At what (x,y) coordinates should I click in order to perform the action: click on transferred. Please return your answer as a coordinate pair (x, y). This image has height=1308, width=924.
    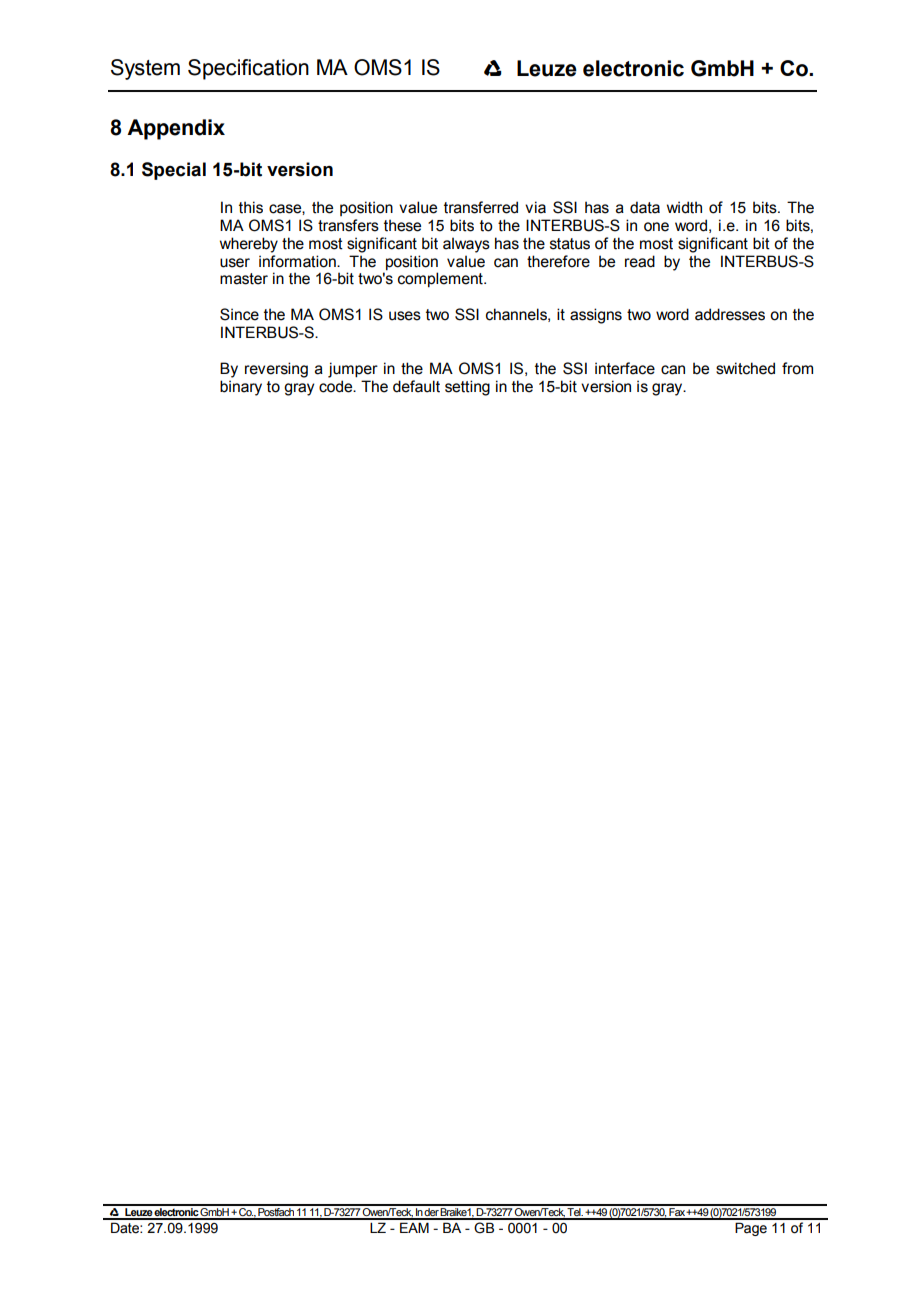
    Looking at the image, I should click on (481, 207).
